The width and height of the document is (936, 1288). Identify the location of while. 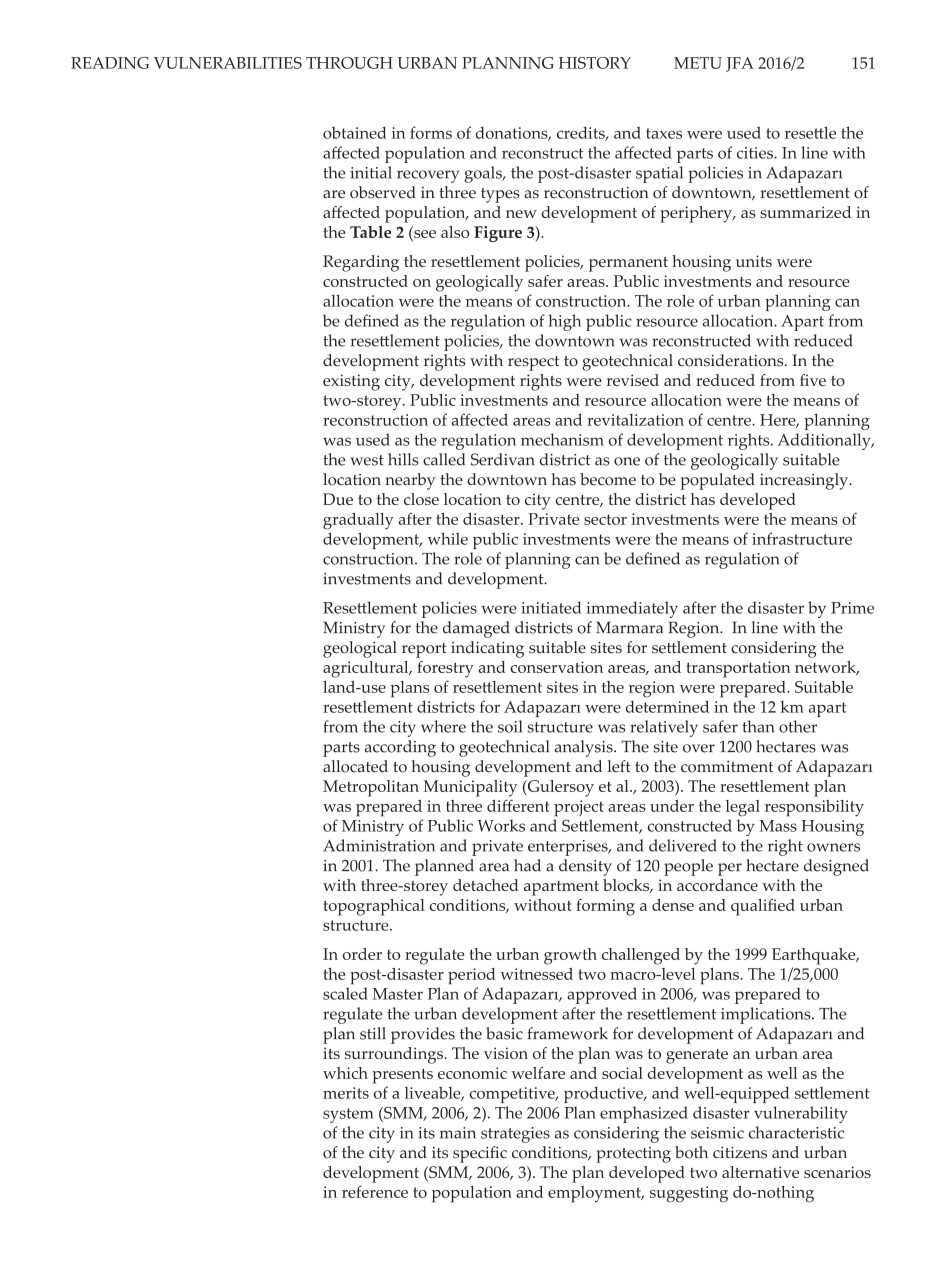
(448, 538).
